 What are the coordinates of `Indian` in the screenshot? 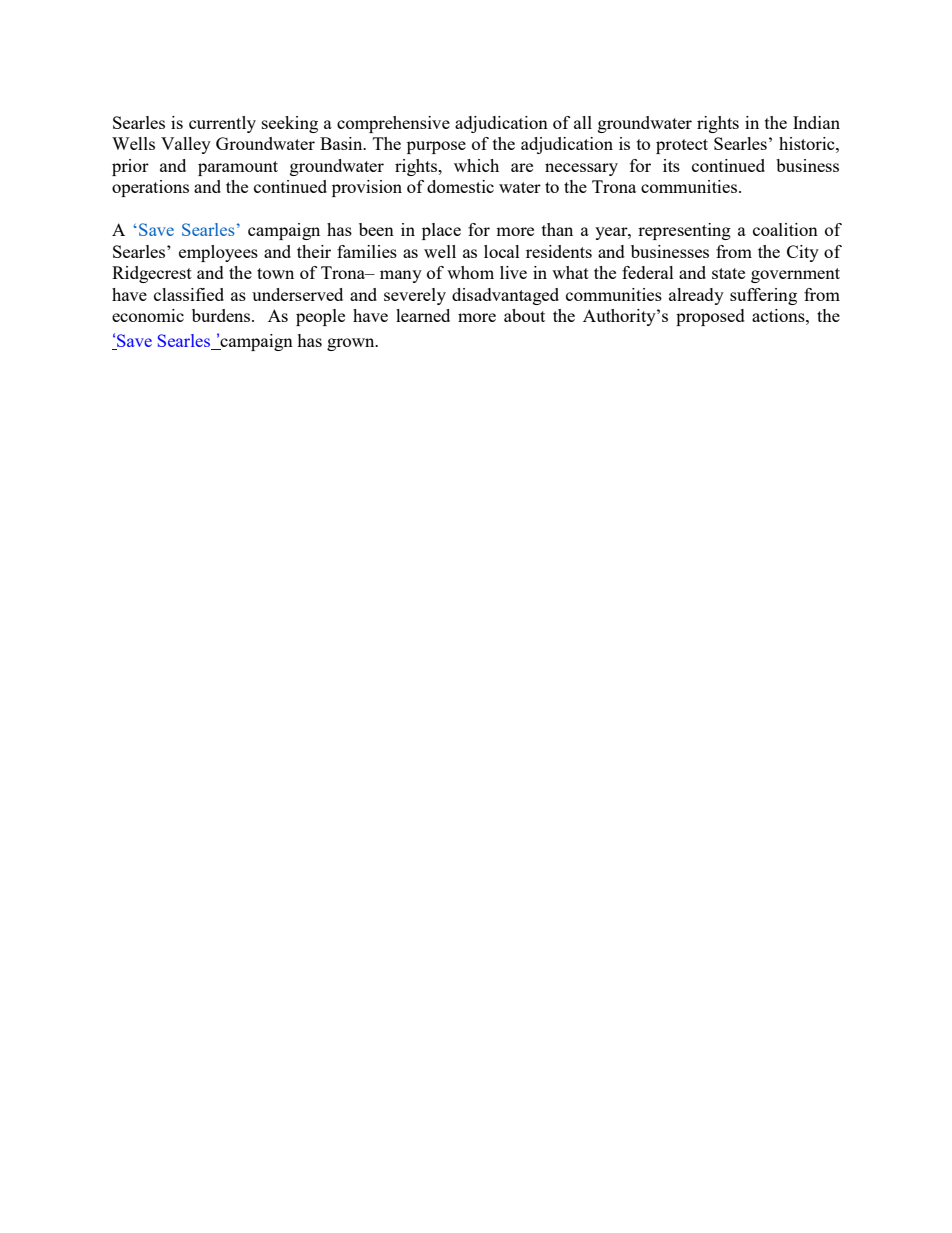 It's located at (816, 122).
